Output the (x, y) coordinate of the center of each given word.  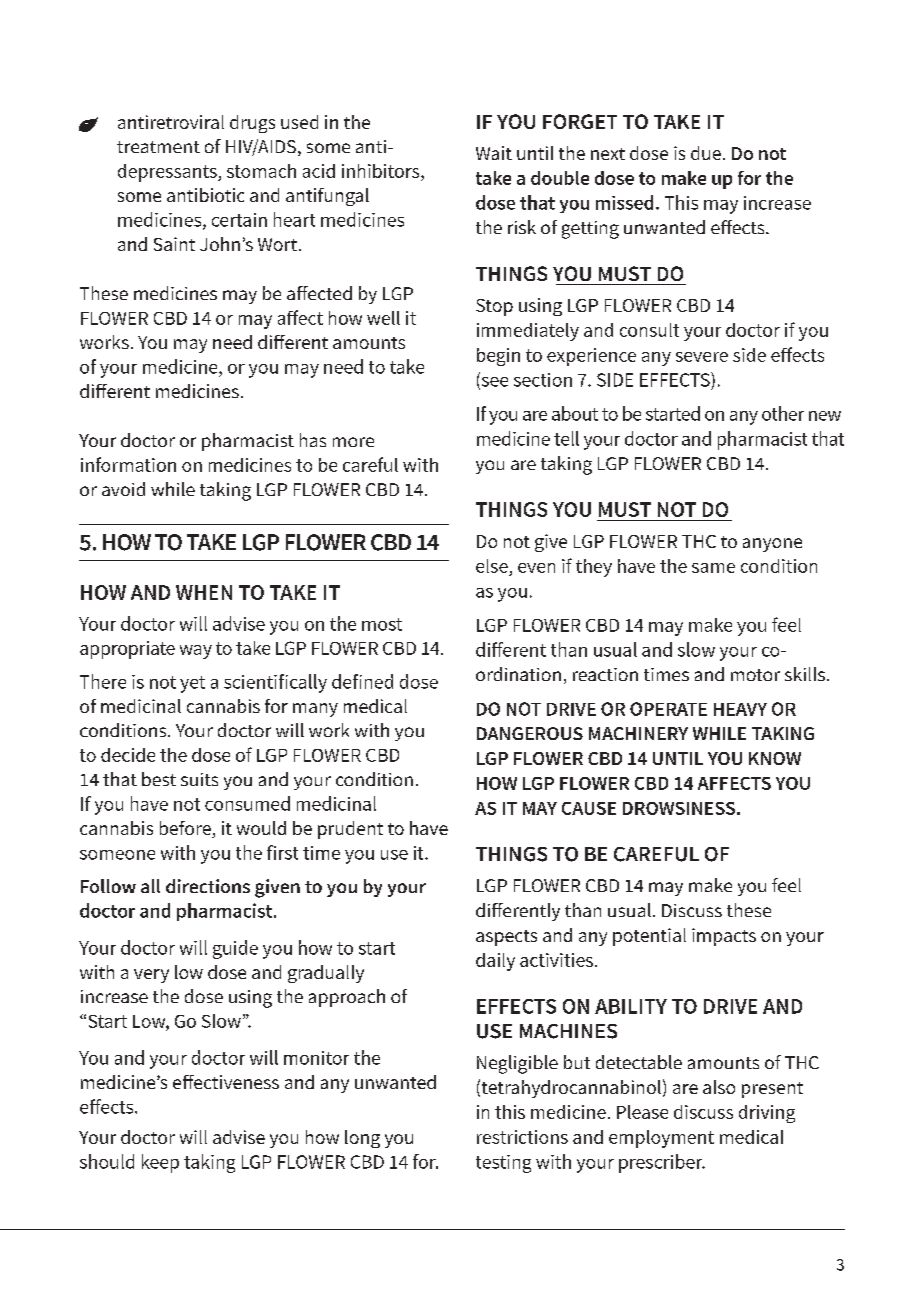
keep (160, 1163)
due (706, 153)
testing (503, 1164)
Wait (494, 153)
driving (767, 1114)
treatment (158, 147)
